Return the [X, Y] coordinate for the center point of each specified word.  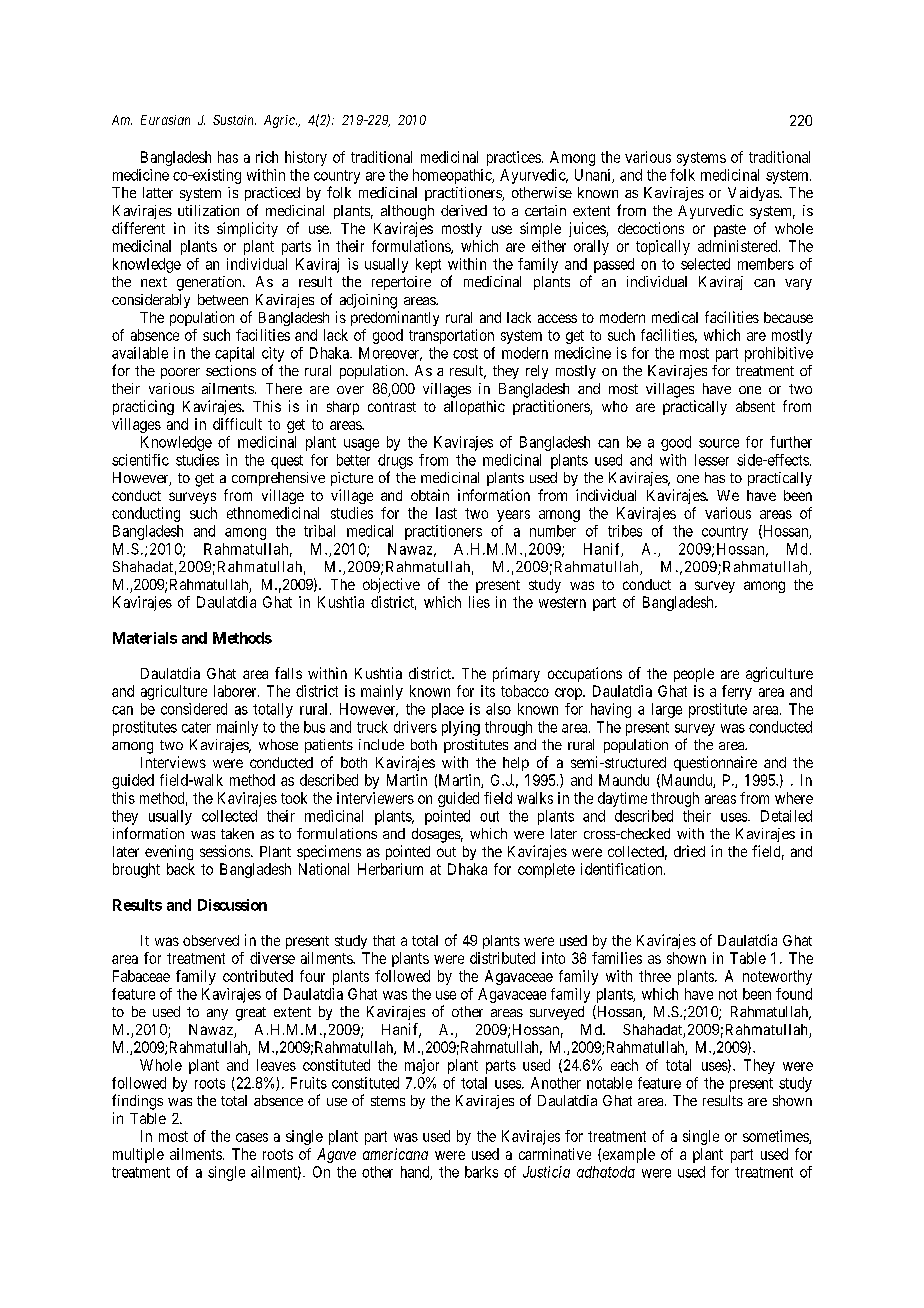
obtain [430, 495]
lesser [712, 460]
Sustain [234, 120]
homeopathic [453, 176]
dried [689, 851]
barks [481, 1172]
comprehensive [278, 479]
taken [237, 833]
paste [730, 230]
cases [252, 1137]
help [516, 764]
